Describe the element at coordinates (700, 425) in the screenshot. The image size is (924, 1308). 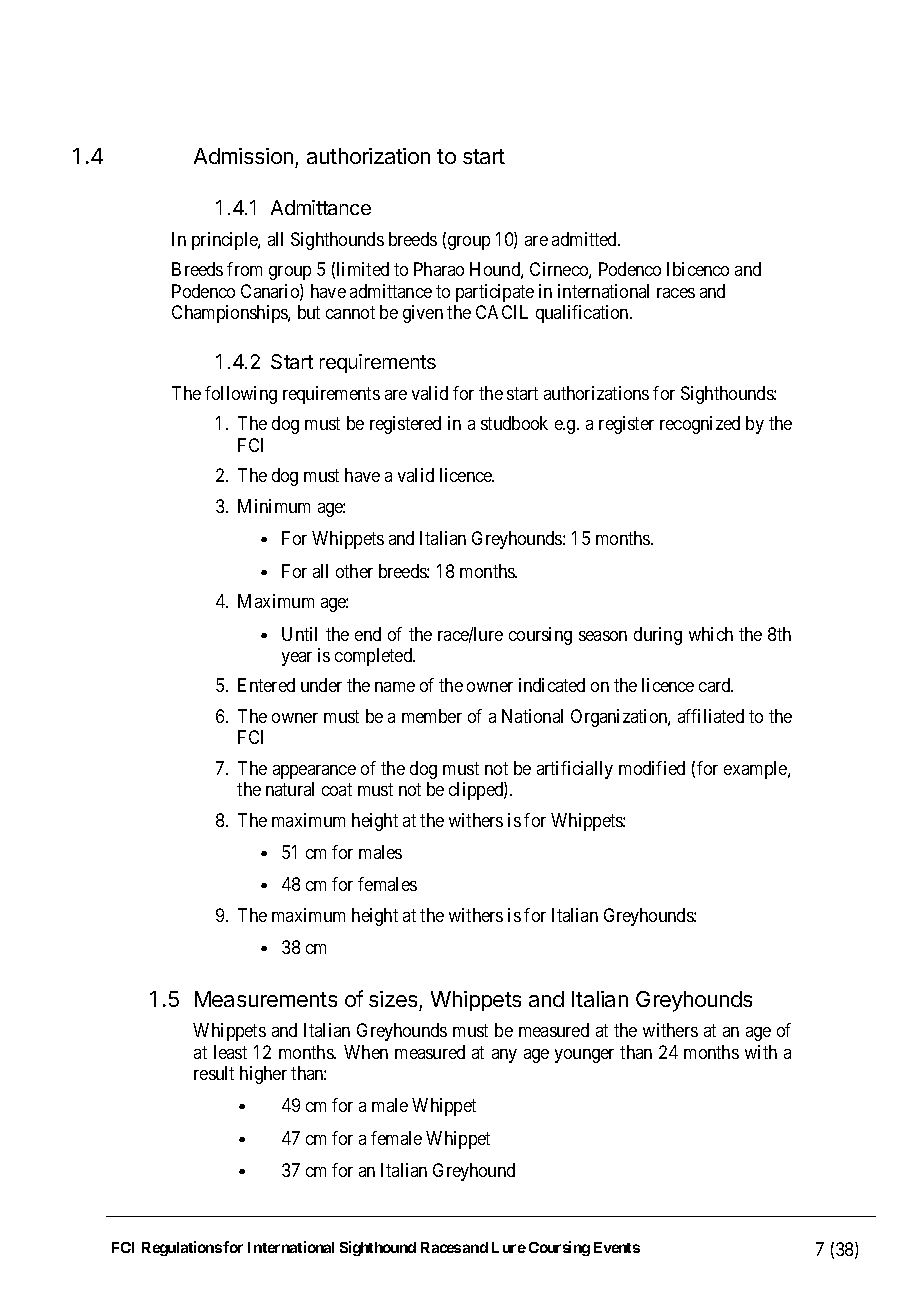
I see `recognized` at that location.
